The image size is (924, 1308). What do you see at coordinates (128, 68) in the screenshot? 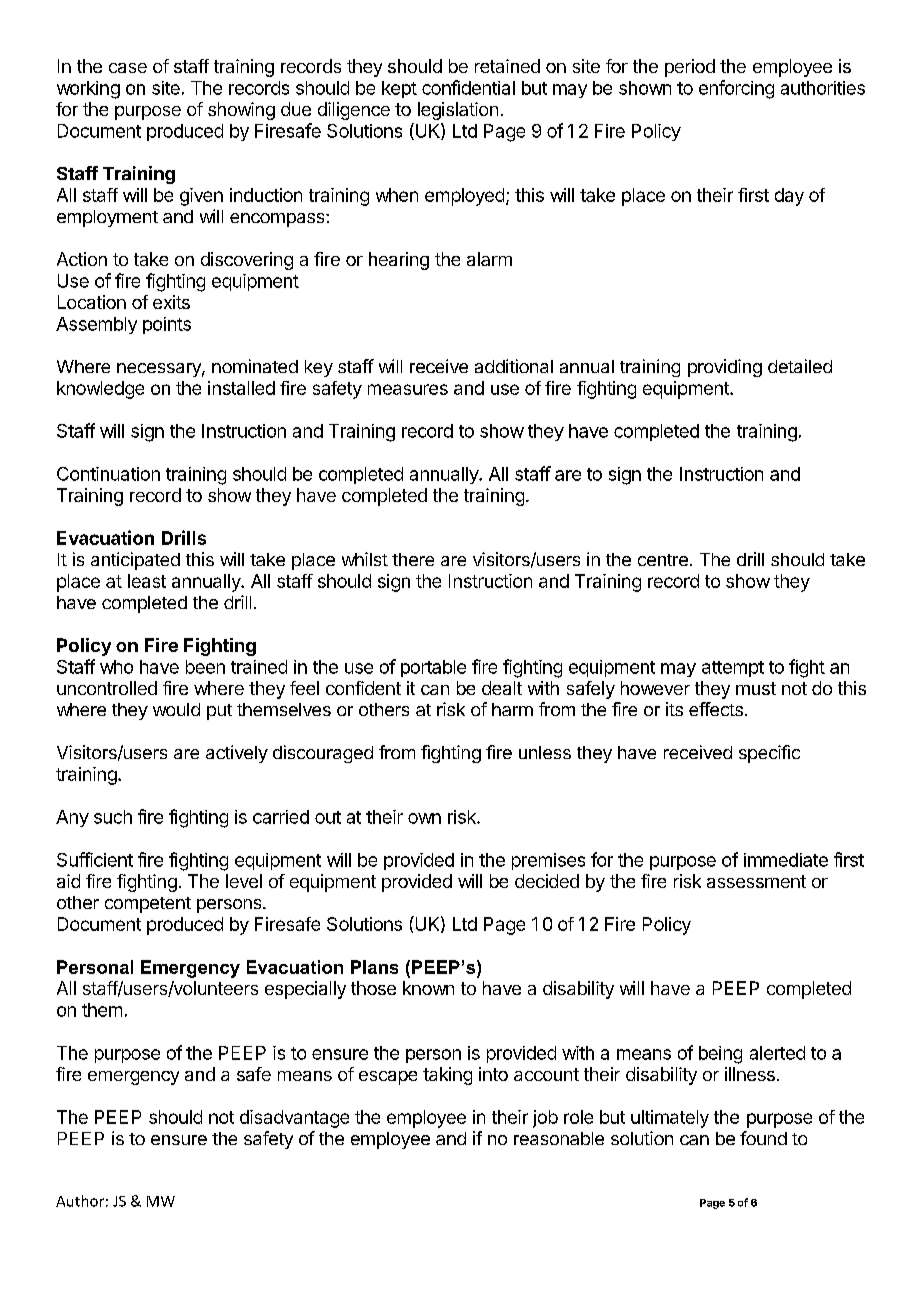
I see `case` at bounding box center [128, 68].
